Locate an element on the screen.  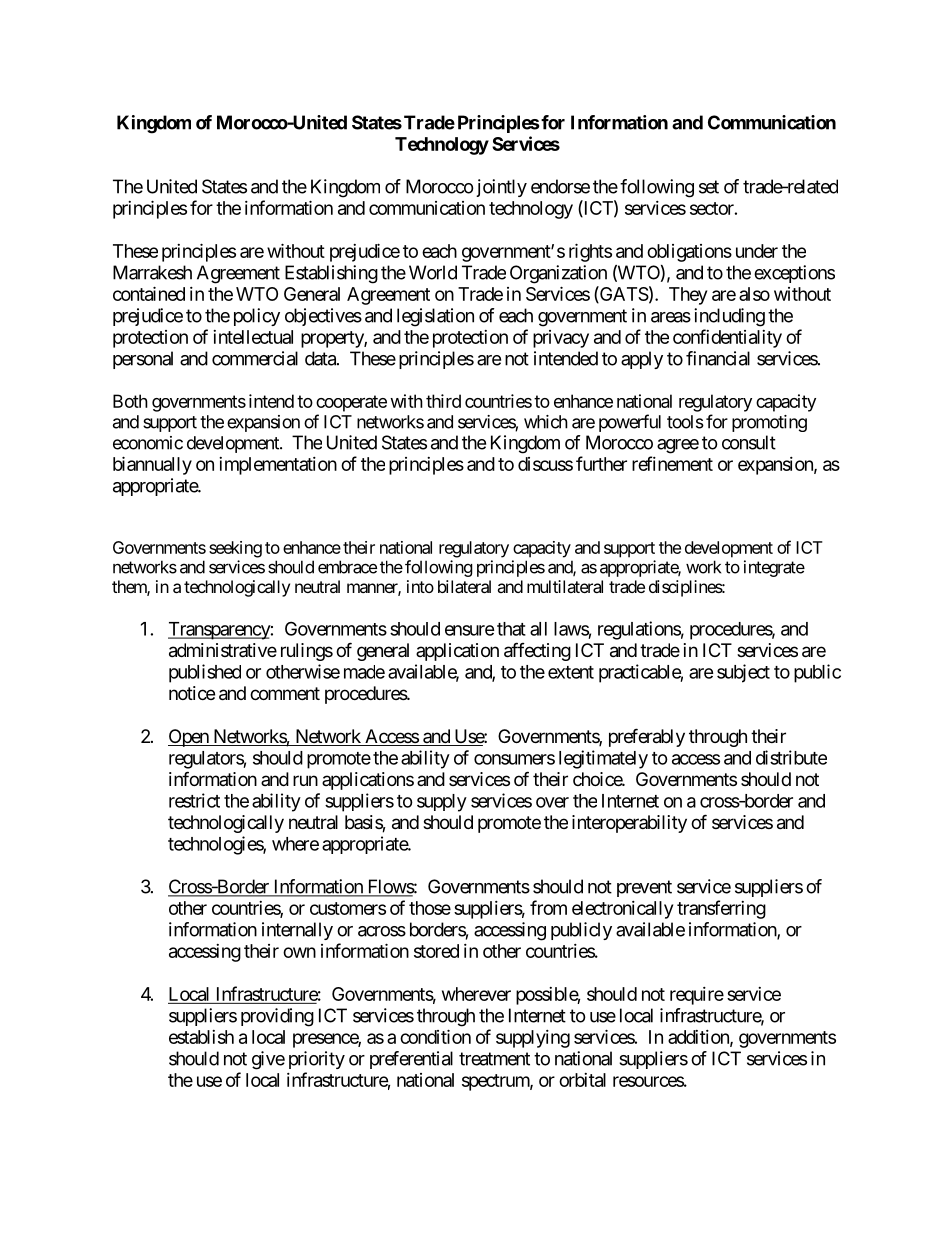
treatment is located at coordinates (494, 1059).
